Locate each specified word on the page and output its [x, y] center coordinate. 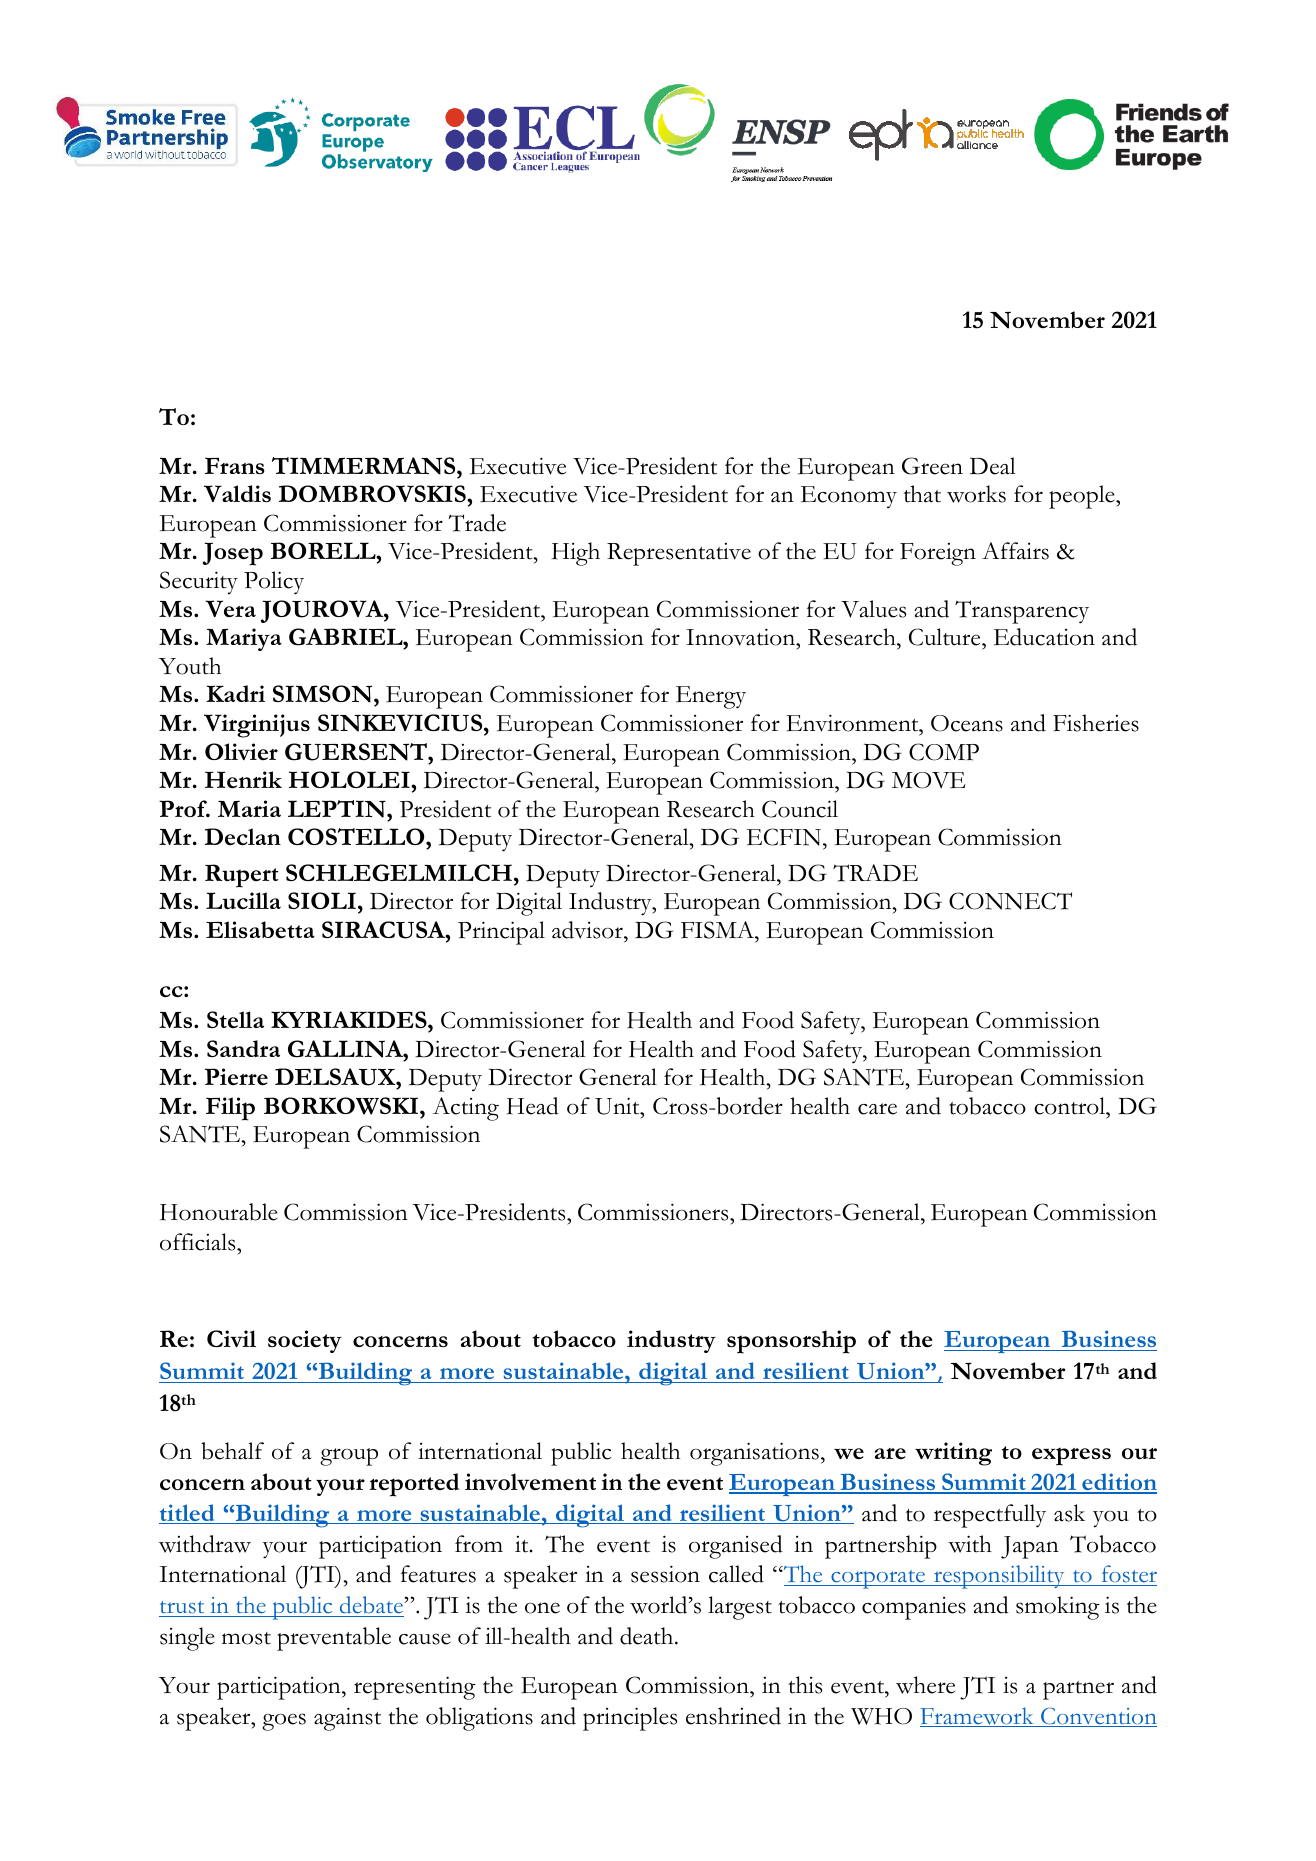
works [976, 494]
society [305, 1341]
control [1071, 1106]
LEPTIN [338, 809]
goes [284, 1722]
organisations [754, 1454]
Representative [679, 554]
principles [630, 1719]
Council [800, 809]
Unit [618, 1106]
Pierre [236, 1076]
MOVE [929, 780]
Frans [235, 466]
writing [953, 1454]
